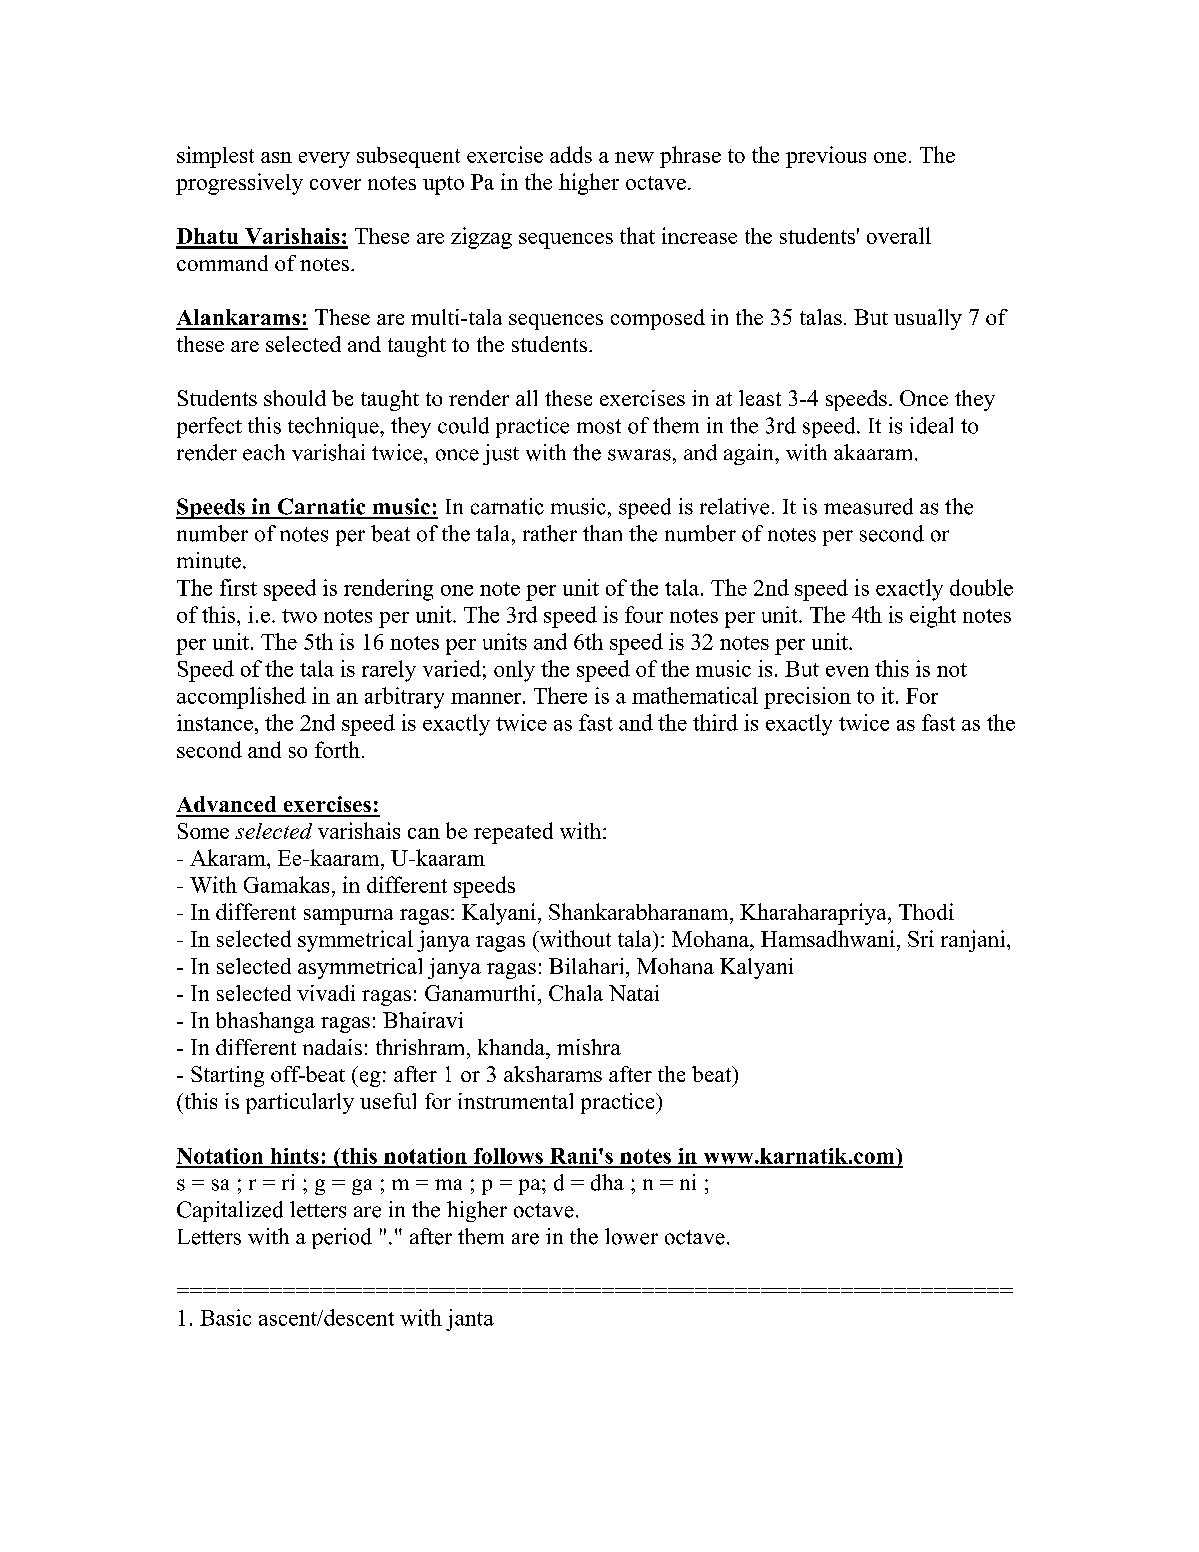  Describe the element at coordinates (868, 506) in the screenshot. I see `measured` at that location.
